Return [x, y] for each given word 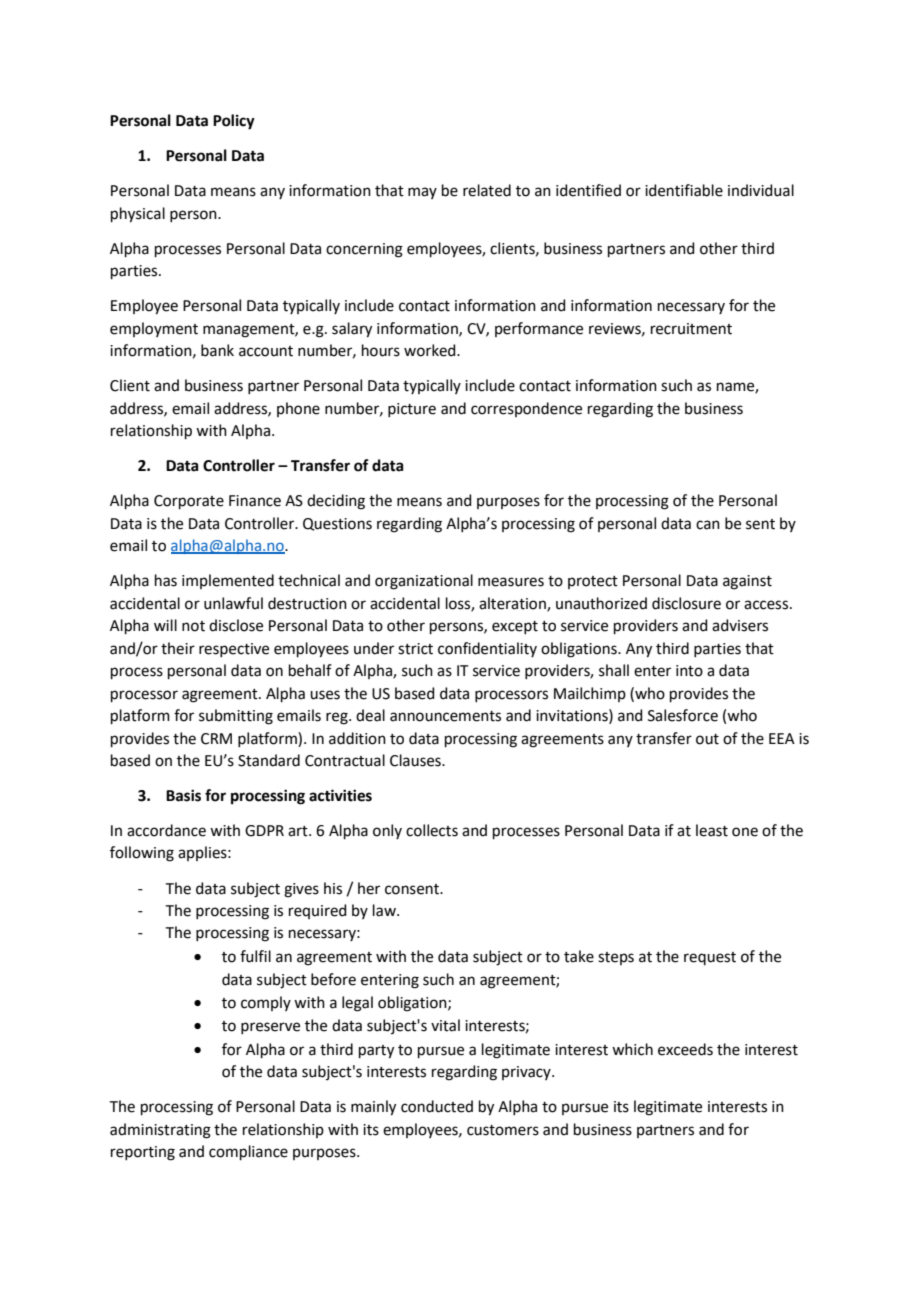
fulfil [255, 956]
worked [431, 350]
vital [445, 1025]
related [487, 190]
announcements [445, 716]
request [710, 958]
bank [217, 350]
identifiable [684, 190]
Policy [234, 122]
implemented [228, 581]
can [708, 525]
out [707, 739]
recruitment [691, 329]
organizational [424, 582]
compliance [248, 1152]
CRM [216, 739]
